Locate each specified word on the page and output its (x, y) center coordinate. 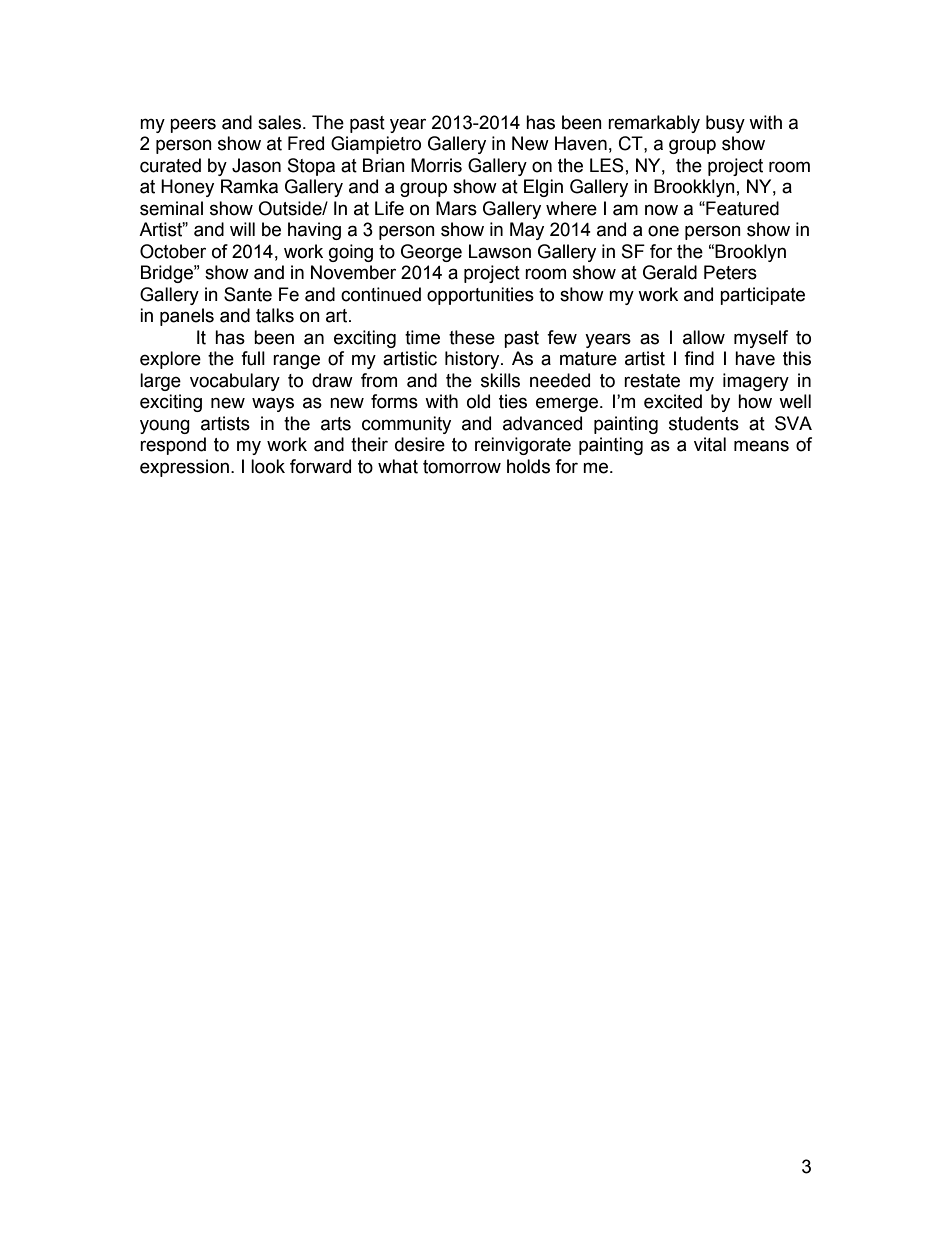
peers (193, 125)
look (268, 466)
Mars (456, 208)
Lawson (500, 251)
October (173, 251)
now (661, 210)
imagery (756, 382)
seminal (171, 208)
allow (704, 337)
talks (275, 315)
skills (500, 380)
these (472, 337)
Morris (436, 165)
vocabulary (235, 382)
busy (725, 124)
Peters (730, 272)
